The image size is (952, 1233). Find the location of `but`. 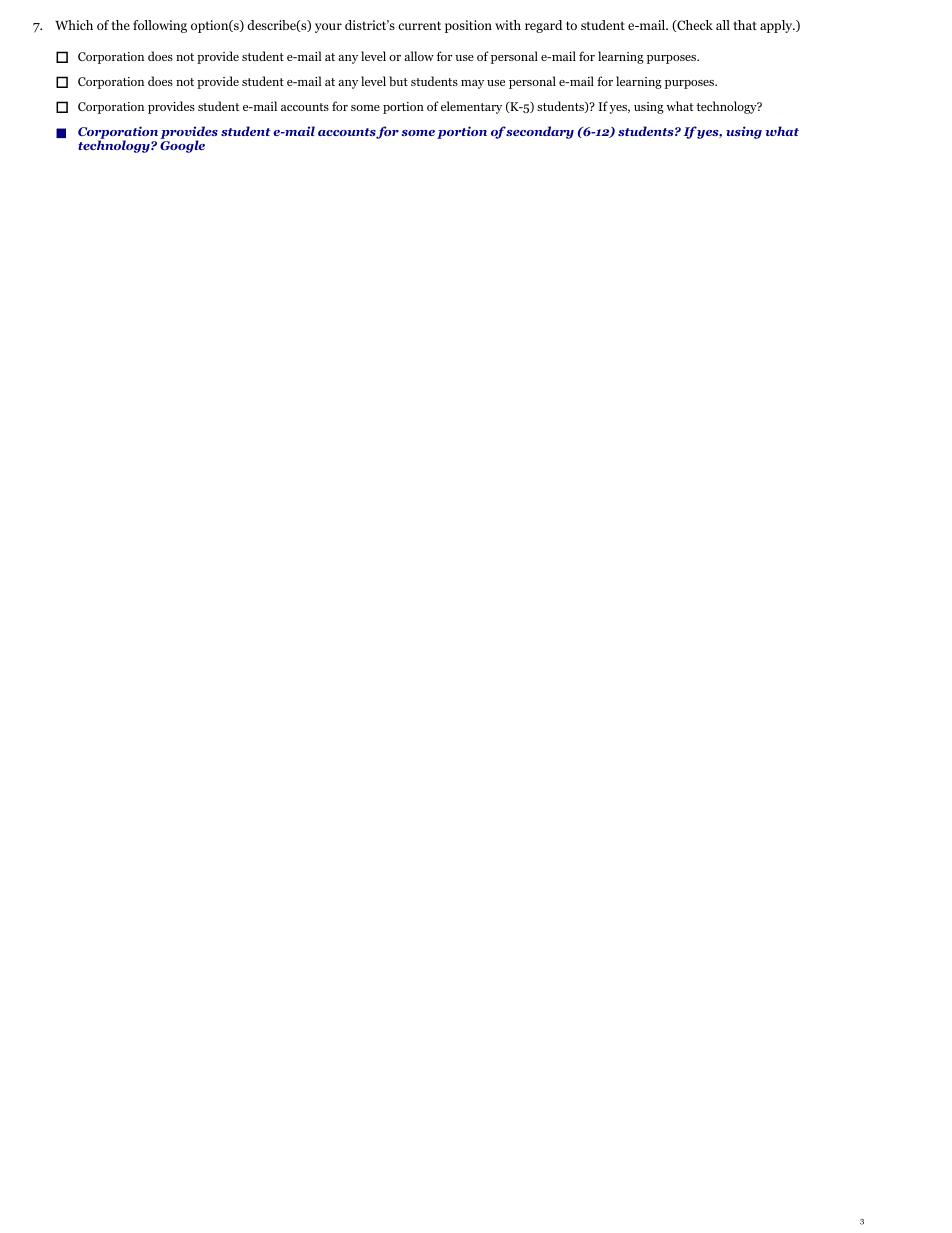

but is located at coordinates (398, 81).
